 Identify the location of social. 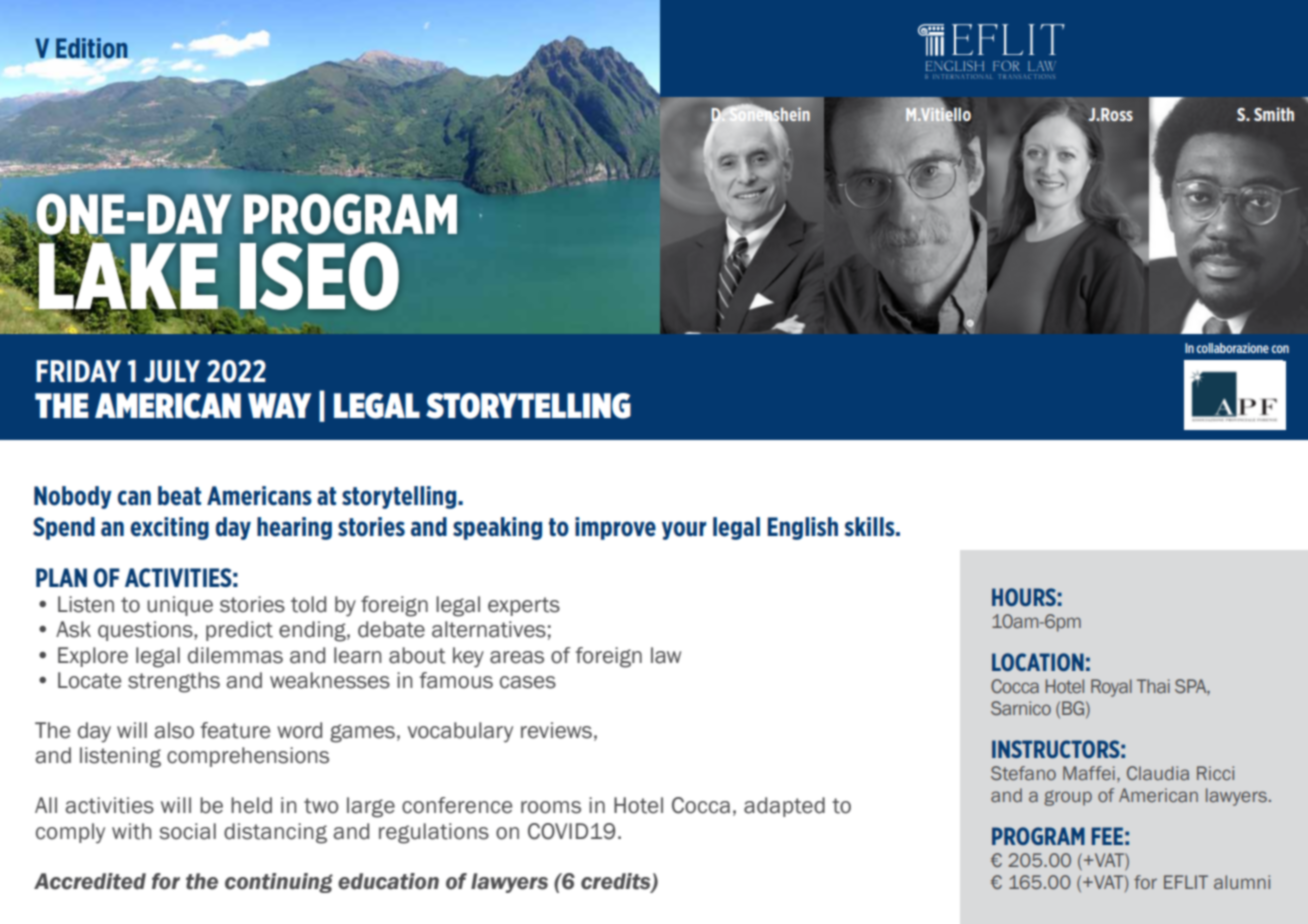
(187, 831).
